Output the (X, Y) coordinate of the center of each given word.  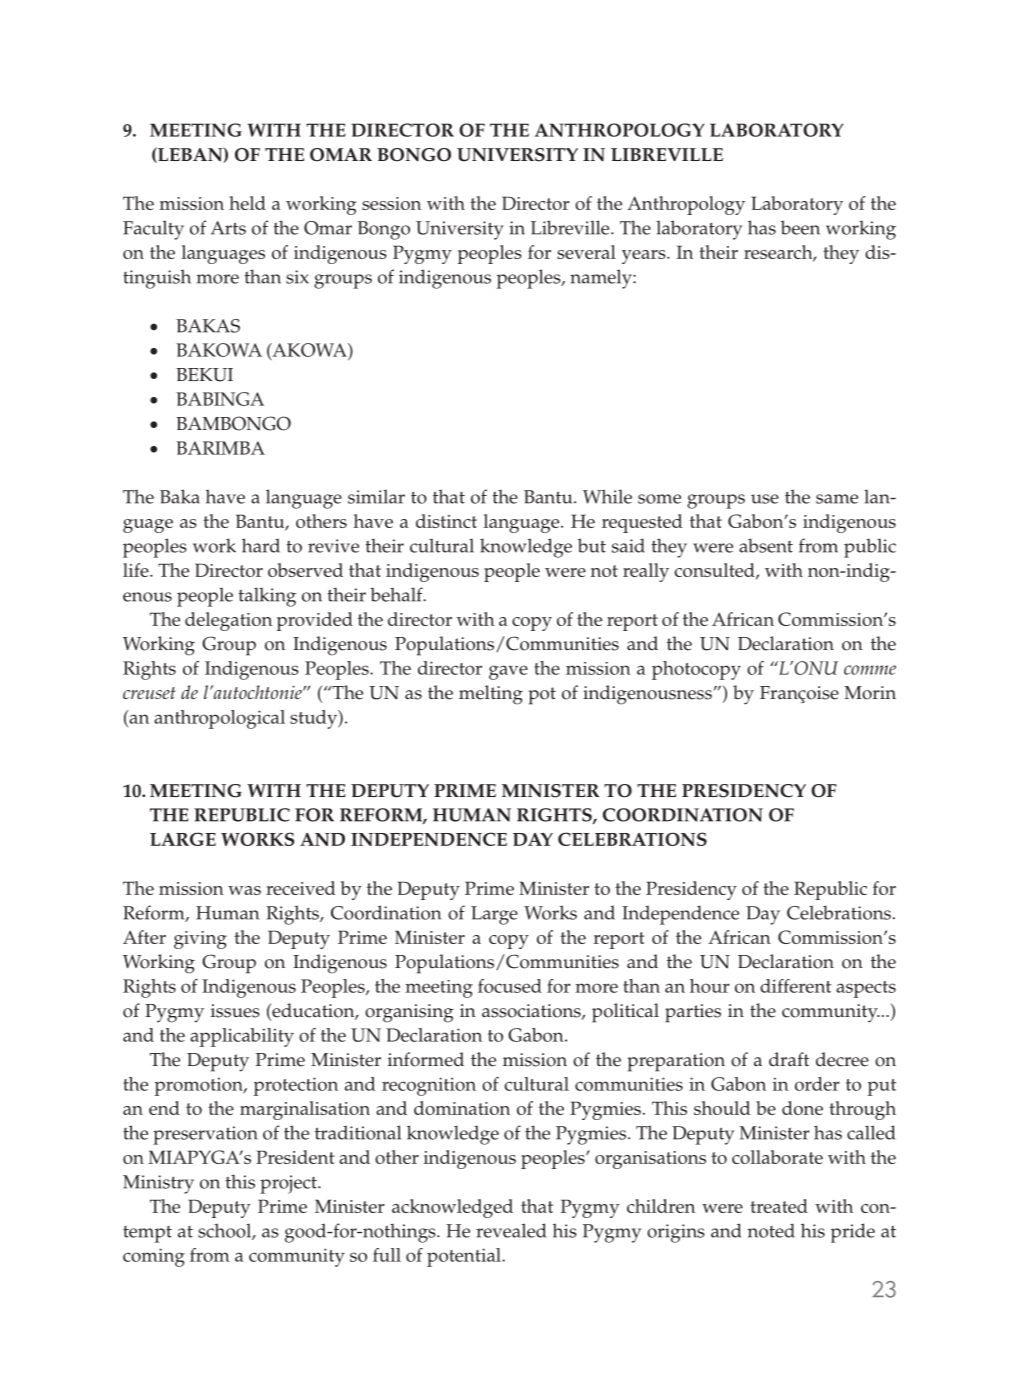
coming (154, 1257)
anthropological (219, 719)
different (795, 986)
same (837, 499)
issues (235, 1011)
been (800, 227)
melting (491, 695)
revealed (511, 1230)
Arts (228, 228)
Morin (870, 693)
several (586, 252)
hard (261, 545)
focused (510, 986)
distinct (446, 521)
